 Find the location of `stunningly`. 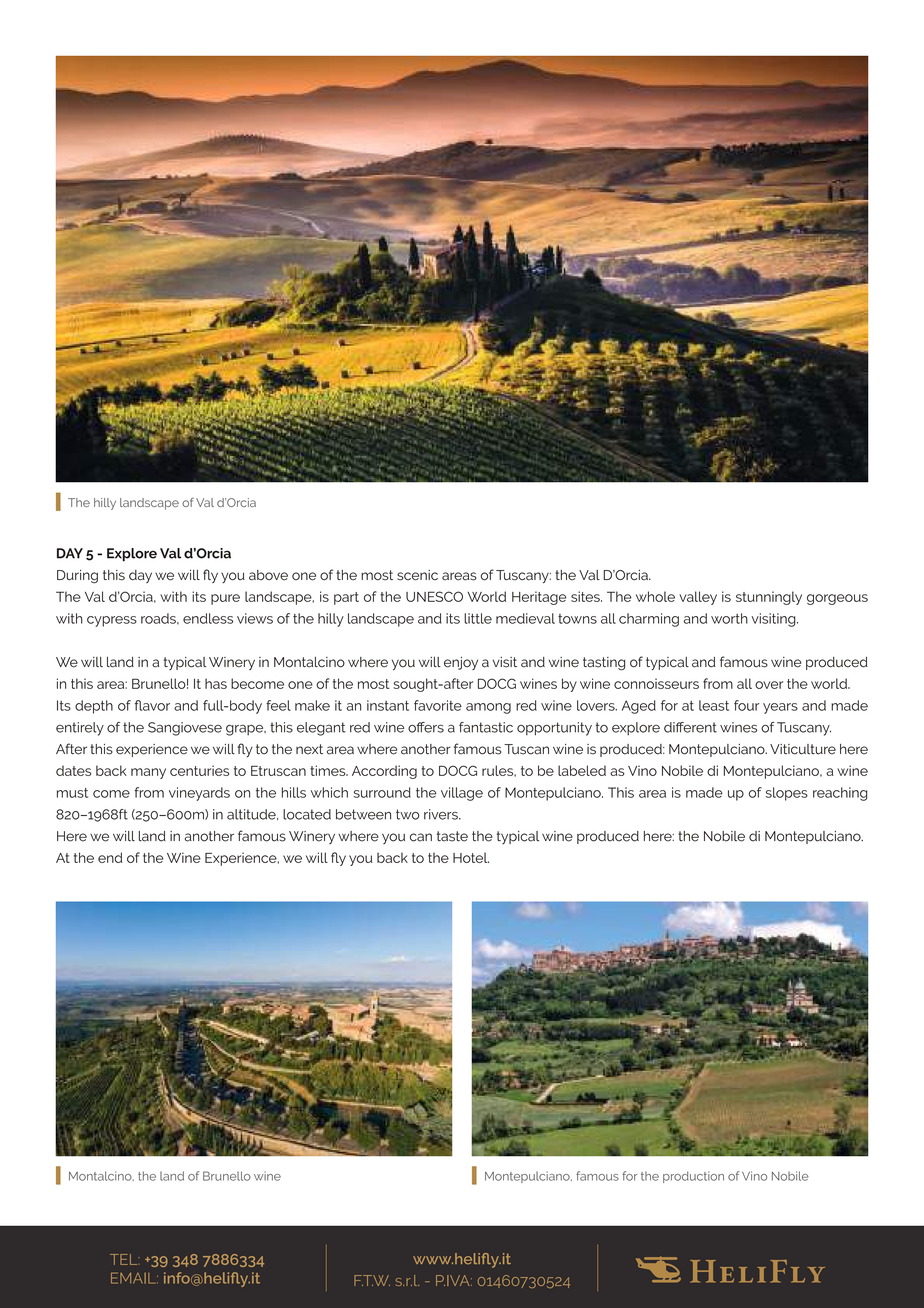

stunningly is located at coordinates (769, 598).
